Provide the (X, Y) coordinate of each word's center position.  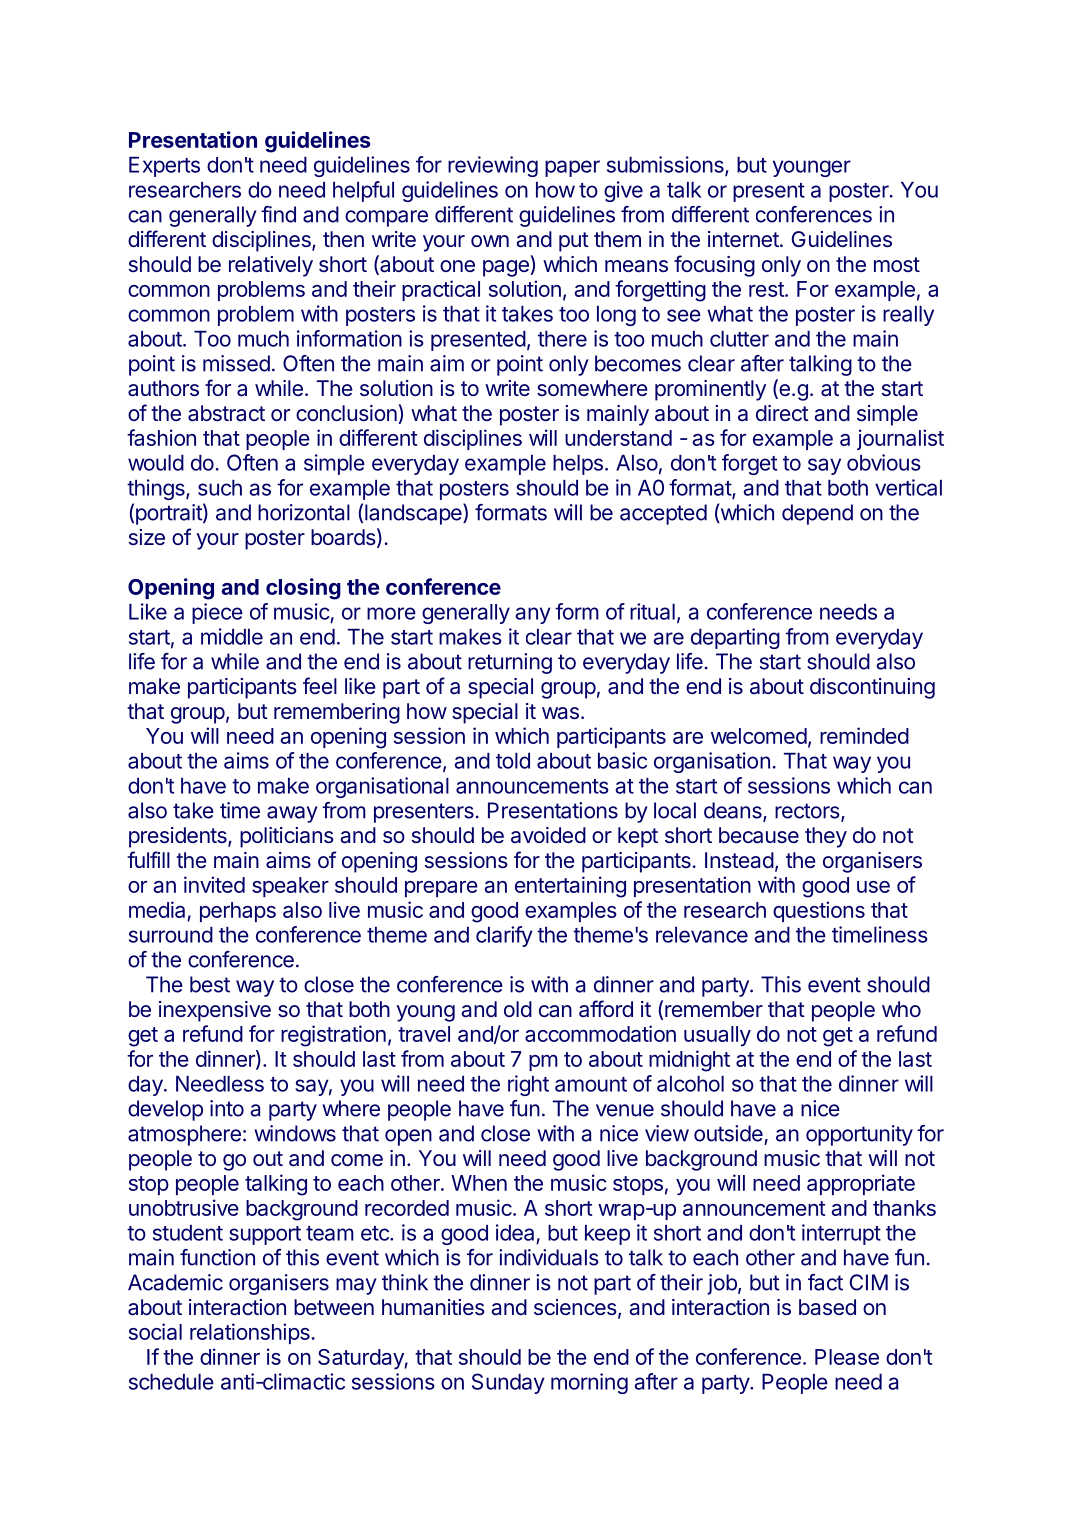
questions (819, 911)
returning (510, 663)
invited (214, 884)
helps (578, 465)
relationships (250, 1333)
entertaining (570, 887)
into (227, 1108)
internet (744, 239)
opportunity (859, 1135)
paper (572, 168)
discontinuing (872, 688)
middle (232, 636)
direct (782, 413)
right (528, 1085)
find (278, 214)
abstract (226, 413)
